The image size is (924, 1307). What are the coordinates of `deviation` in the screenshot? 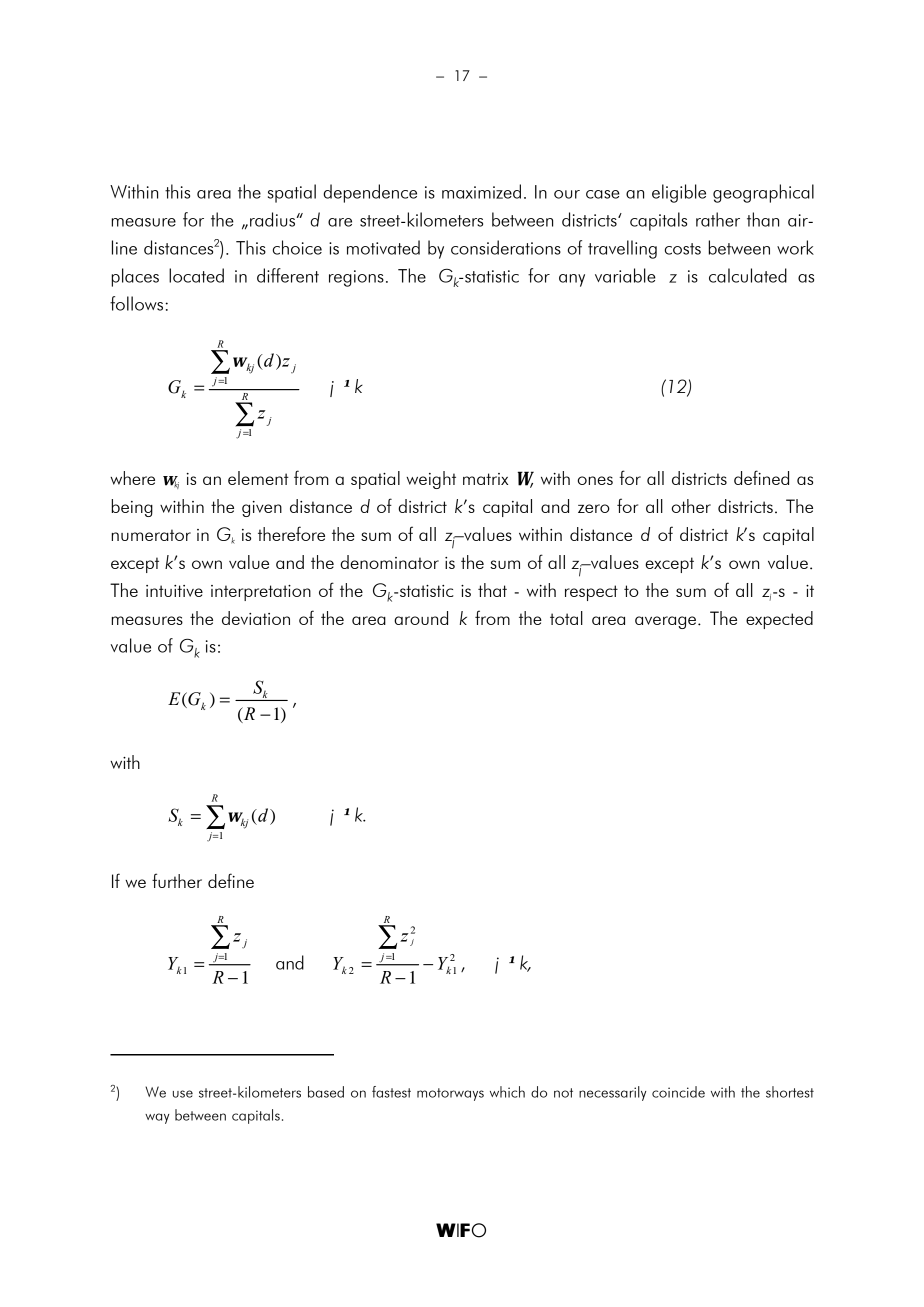 It's located at (256, 618).
